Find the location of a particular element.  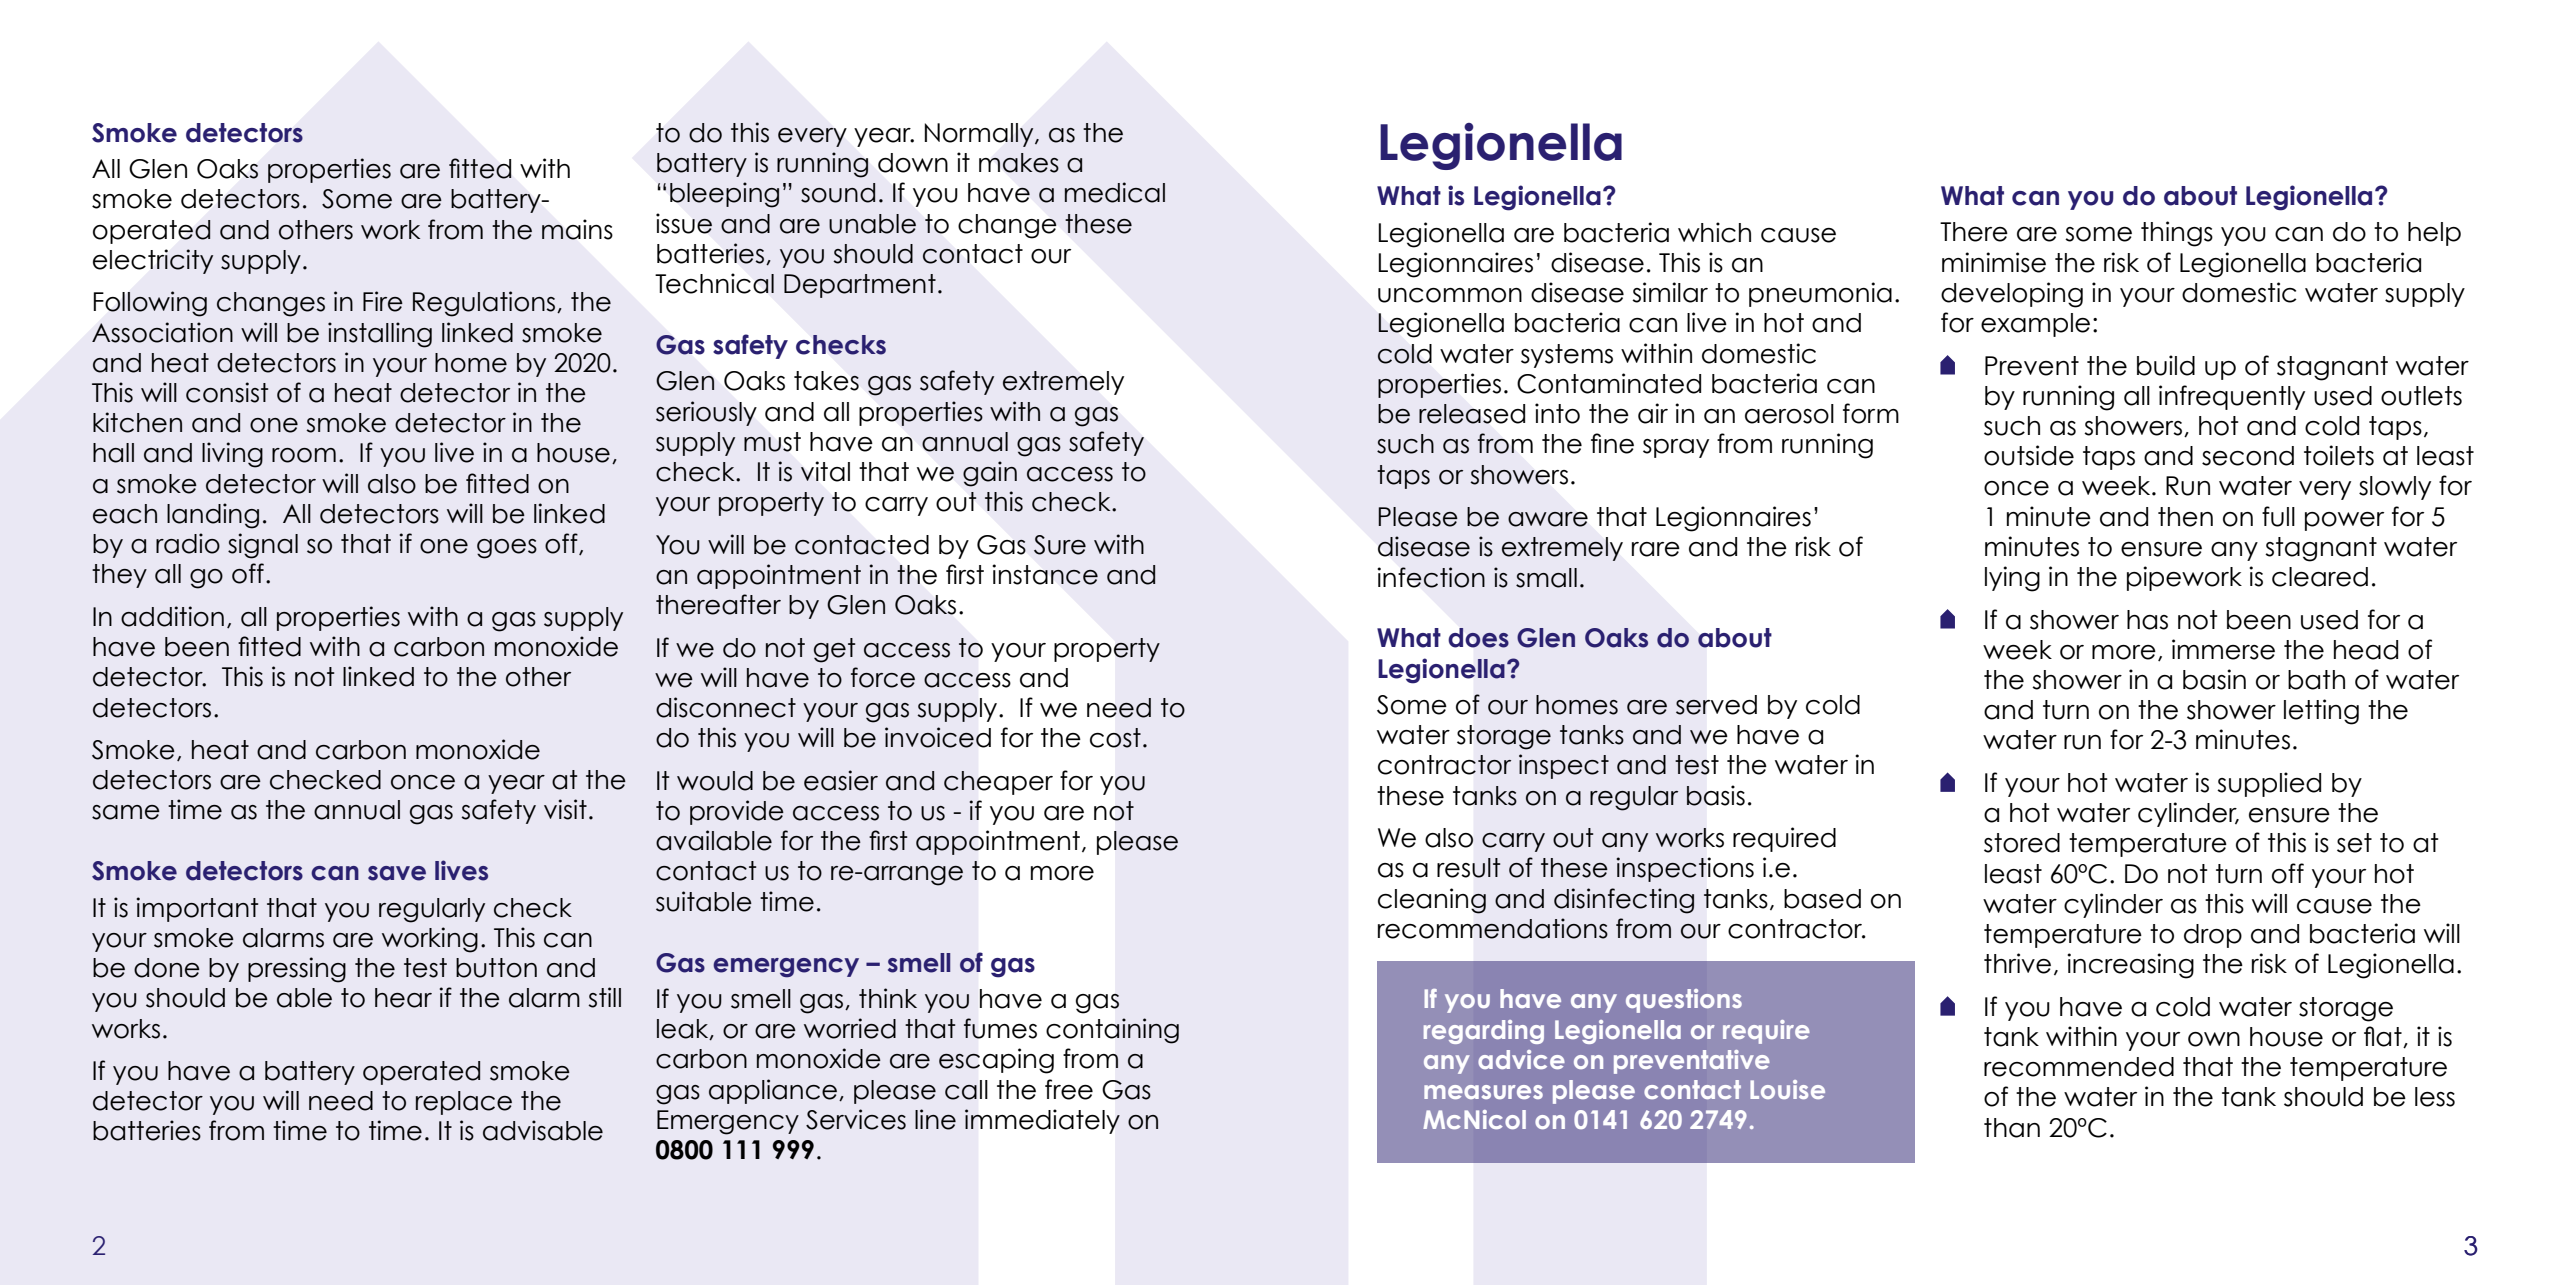

things is located at coordinates (2177, 234).
